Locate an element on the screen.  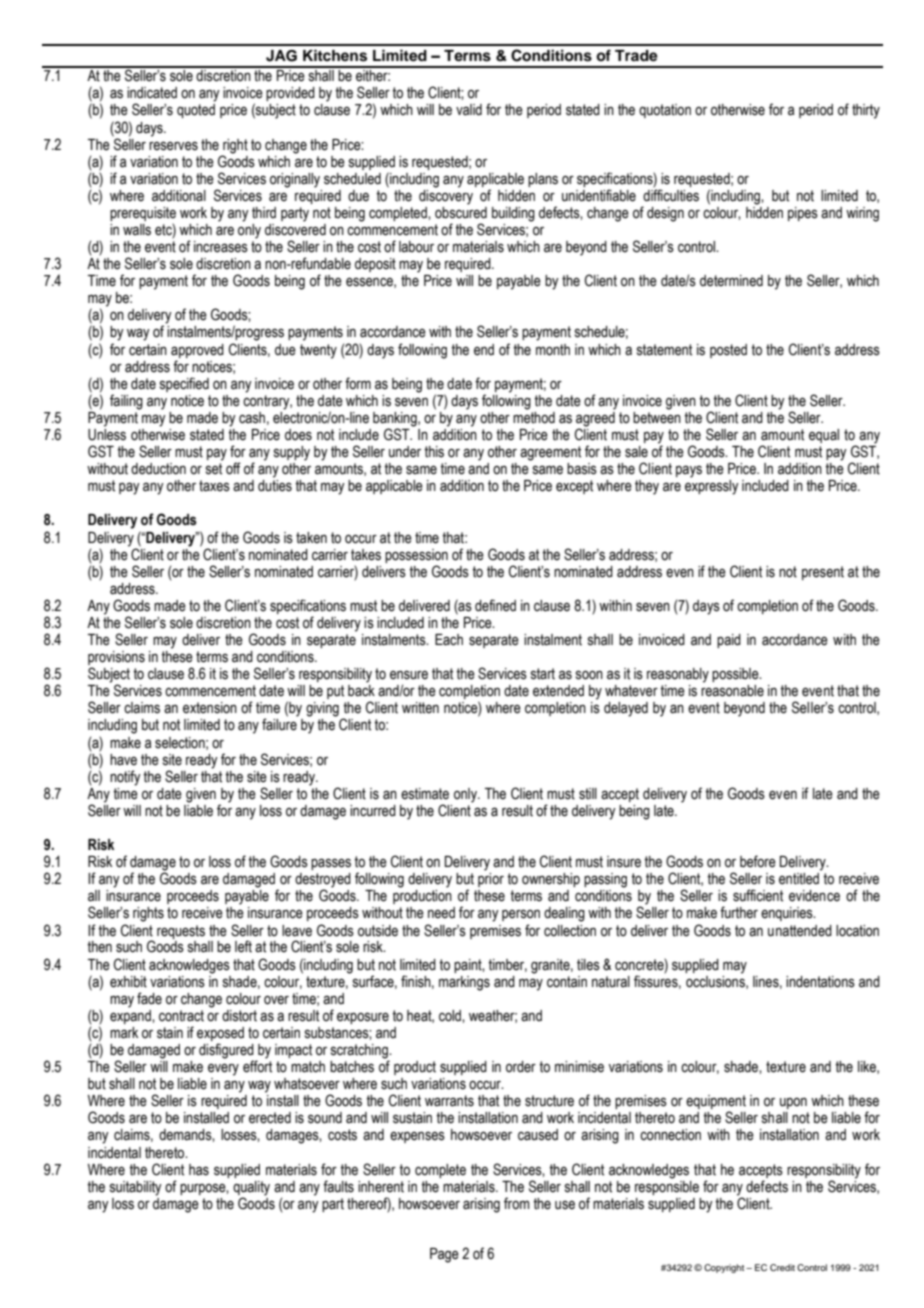
valid is located at coordinates (469, 110).
